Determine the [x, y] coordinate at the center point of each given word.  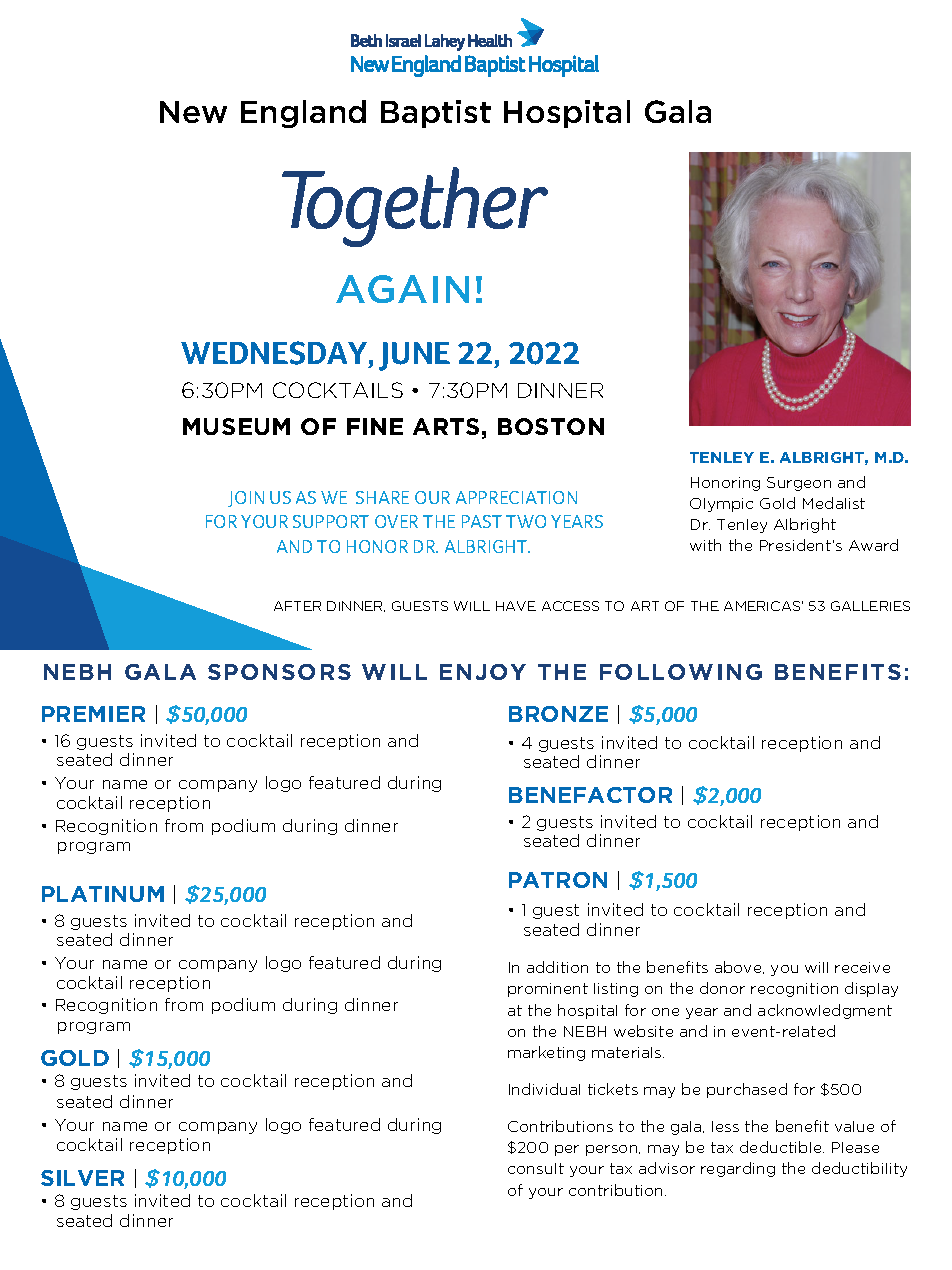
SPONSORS [279, 672]
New [193, 112]
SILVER [82, 1178]
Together [415, 207]
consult [536, 1168]
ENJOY [483, 672]
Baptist [436, 114]
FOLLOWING [681, 672]
